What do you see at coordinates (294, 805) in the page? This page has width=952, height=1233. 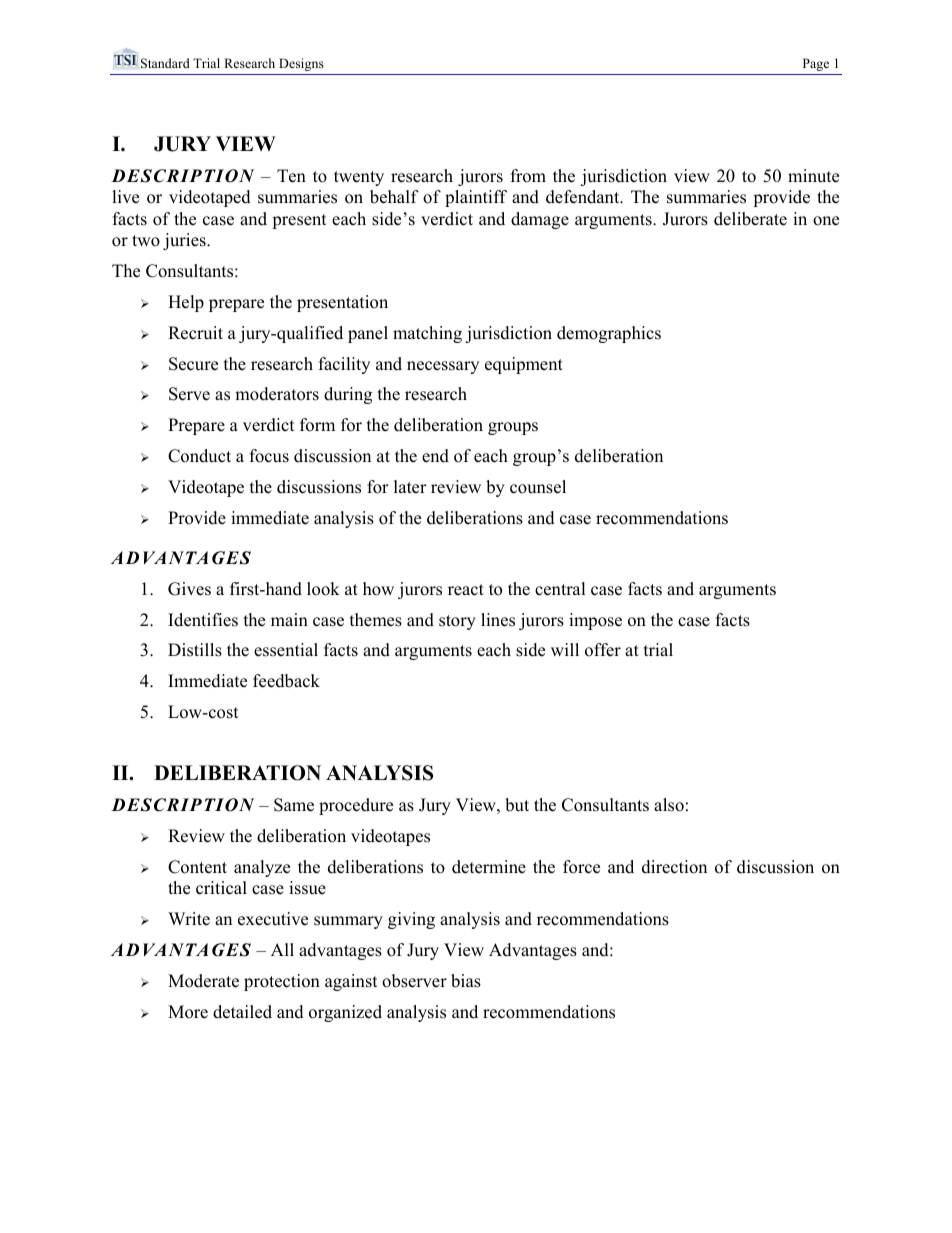 I see `Same` at bounding box center [294, 805].
